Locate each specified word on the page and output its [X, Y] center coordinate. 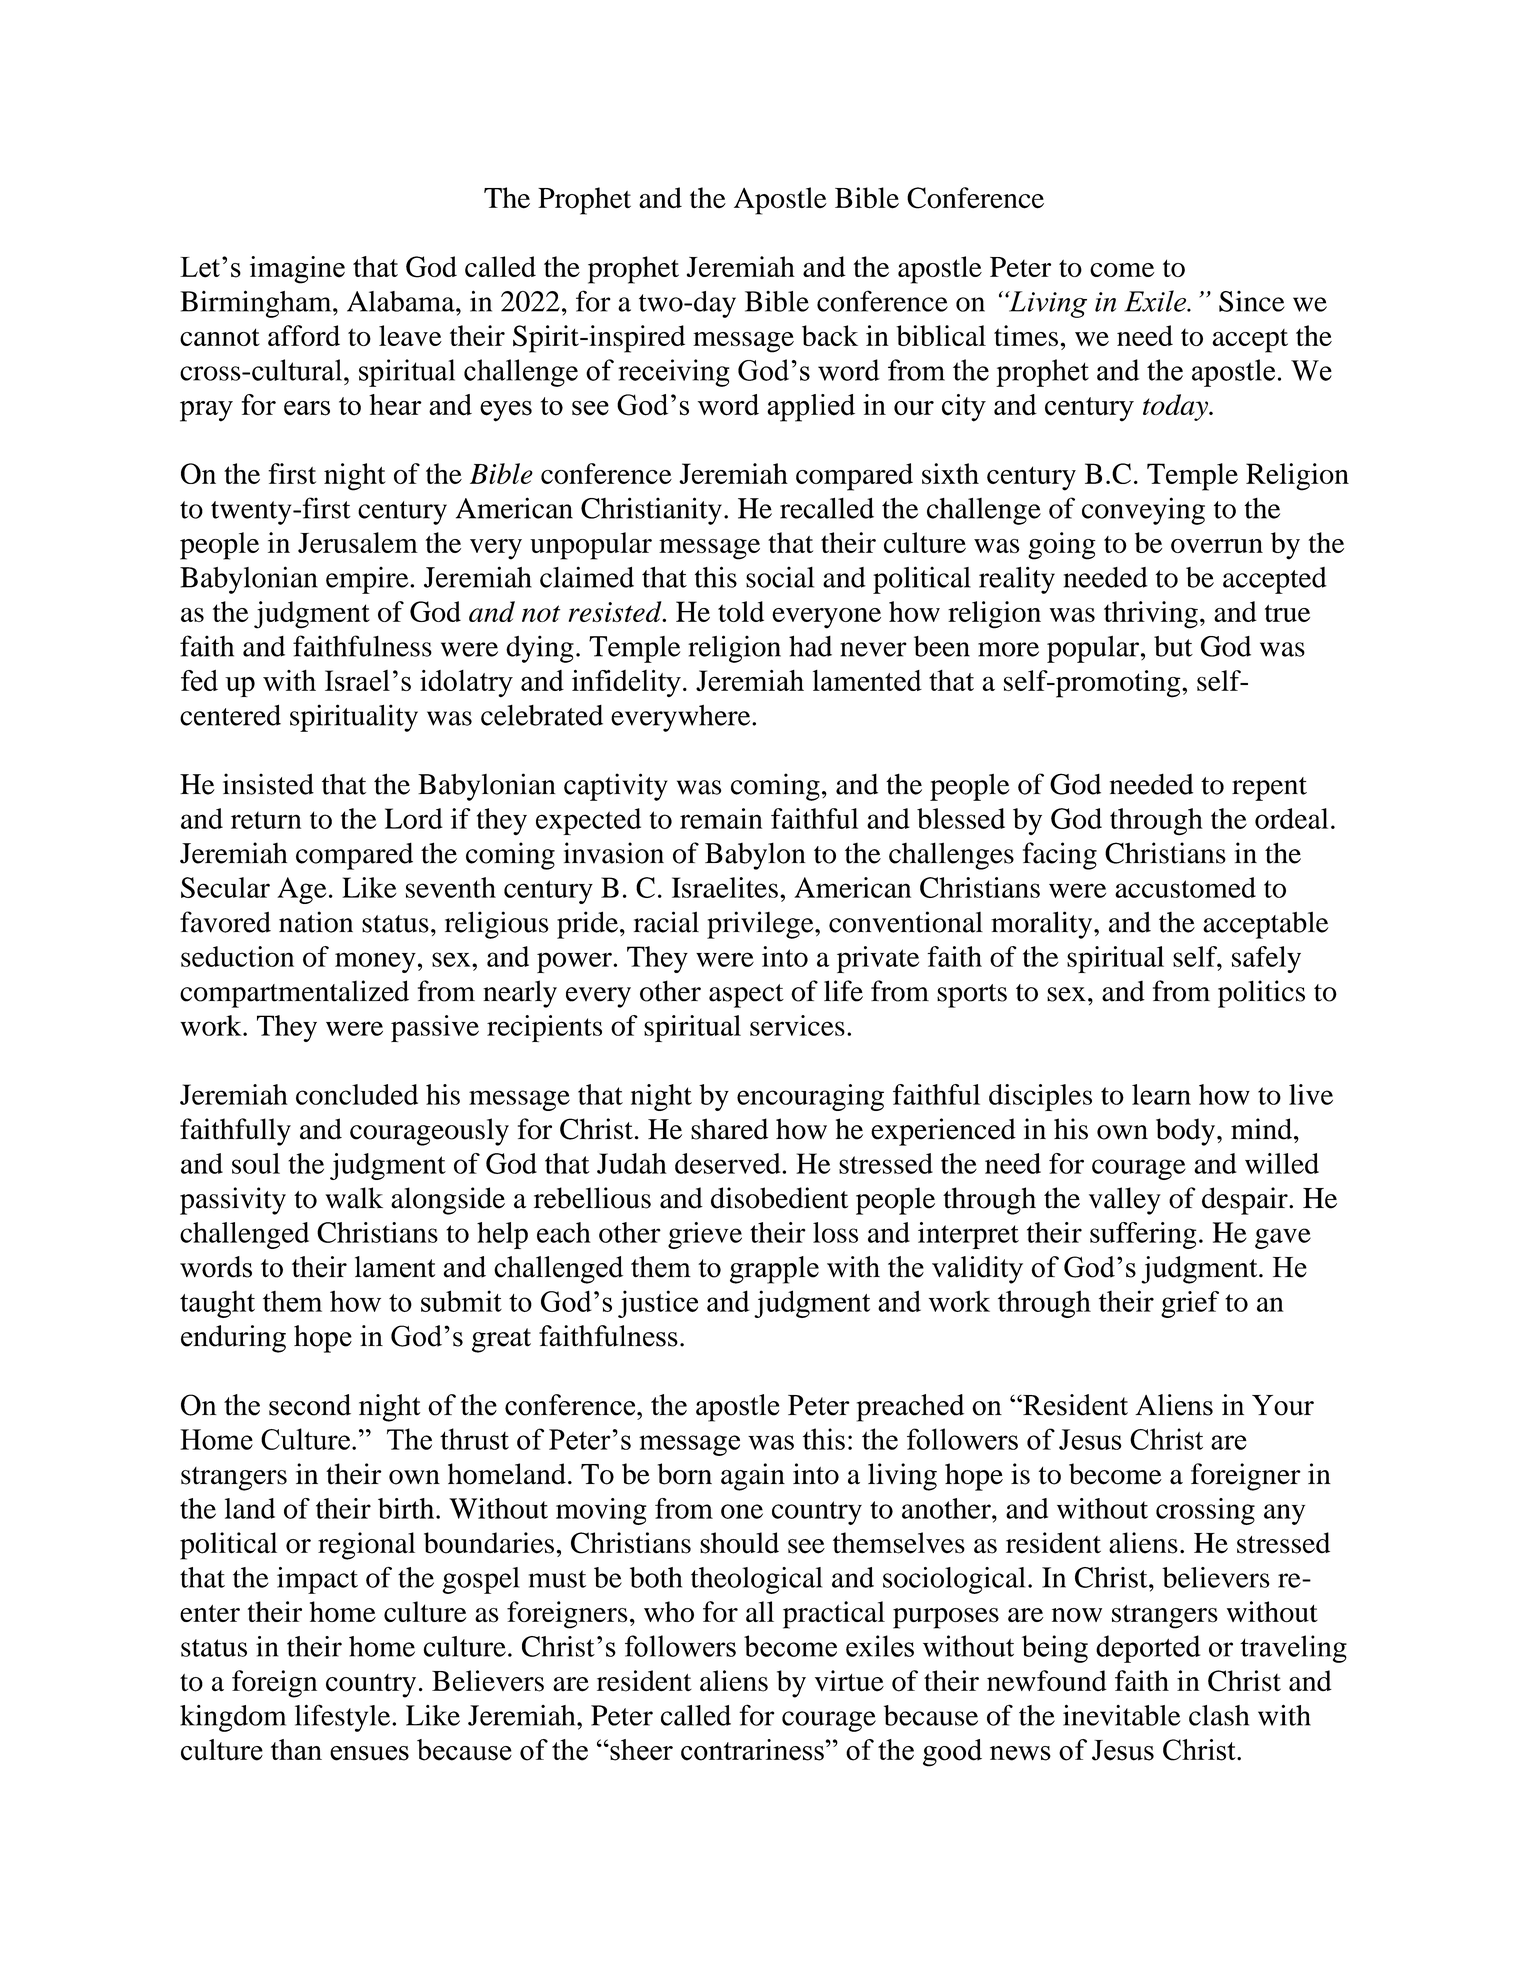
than [296, 1749]
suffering [1143, 1235]
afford [304, 335]
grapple [774, 1270]
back [830, 335]
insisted [268, 784]
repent [1269, 789]
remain [721, 818]
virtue [849, 1681]
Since [1252, 301]
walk [354, 1198]
